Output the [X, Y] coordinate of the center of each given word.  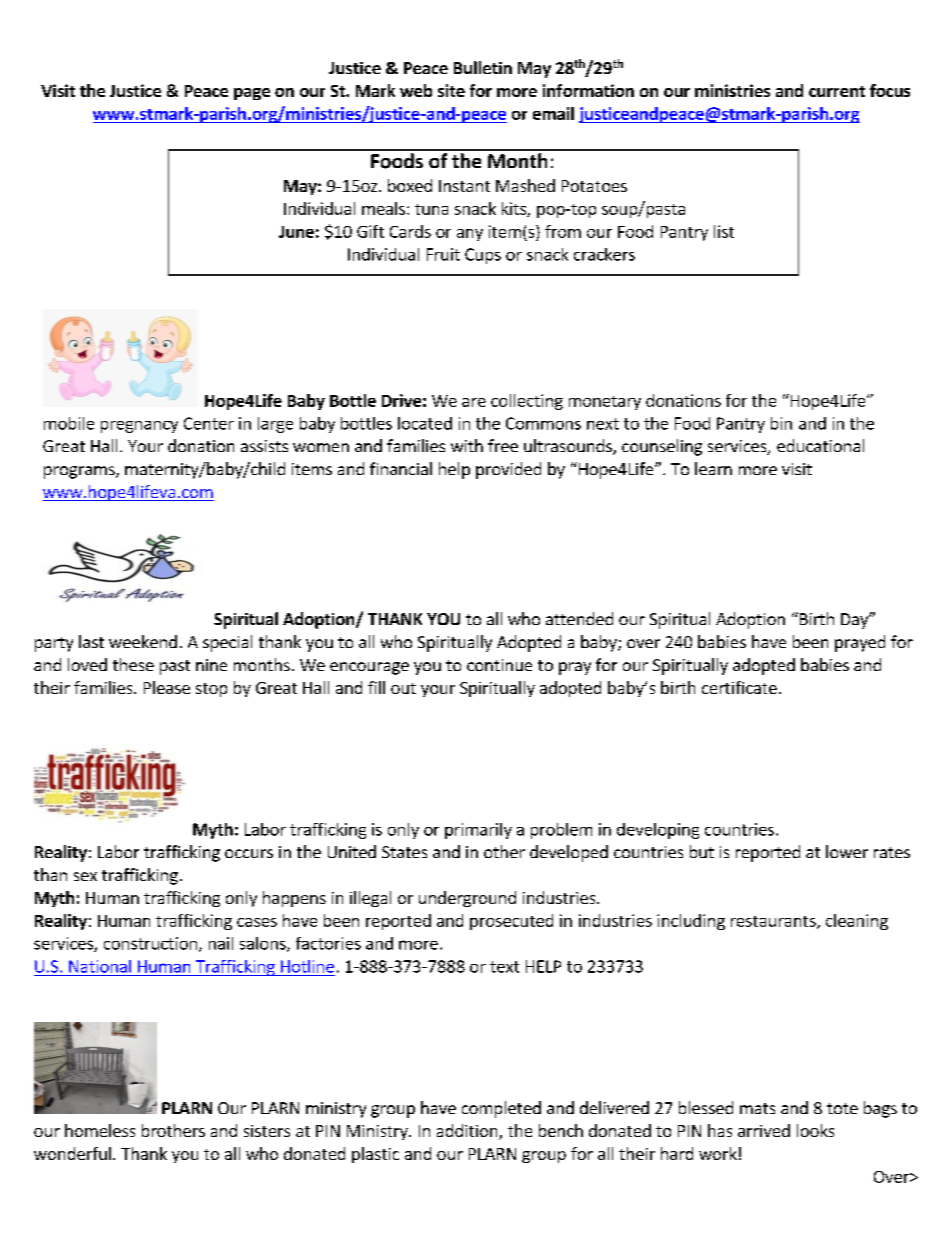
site [451, 90]
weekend [143, 641]
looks [815, 1130]
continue [499, 665]
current [837, 91]
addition [468, 1132]
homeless [100, 1130]
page [252, 94]
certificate [739, 687]
